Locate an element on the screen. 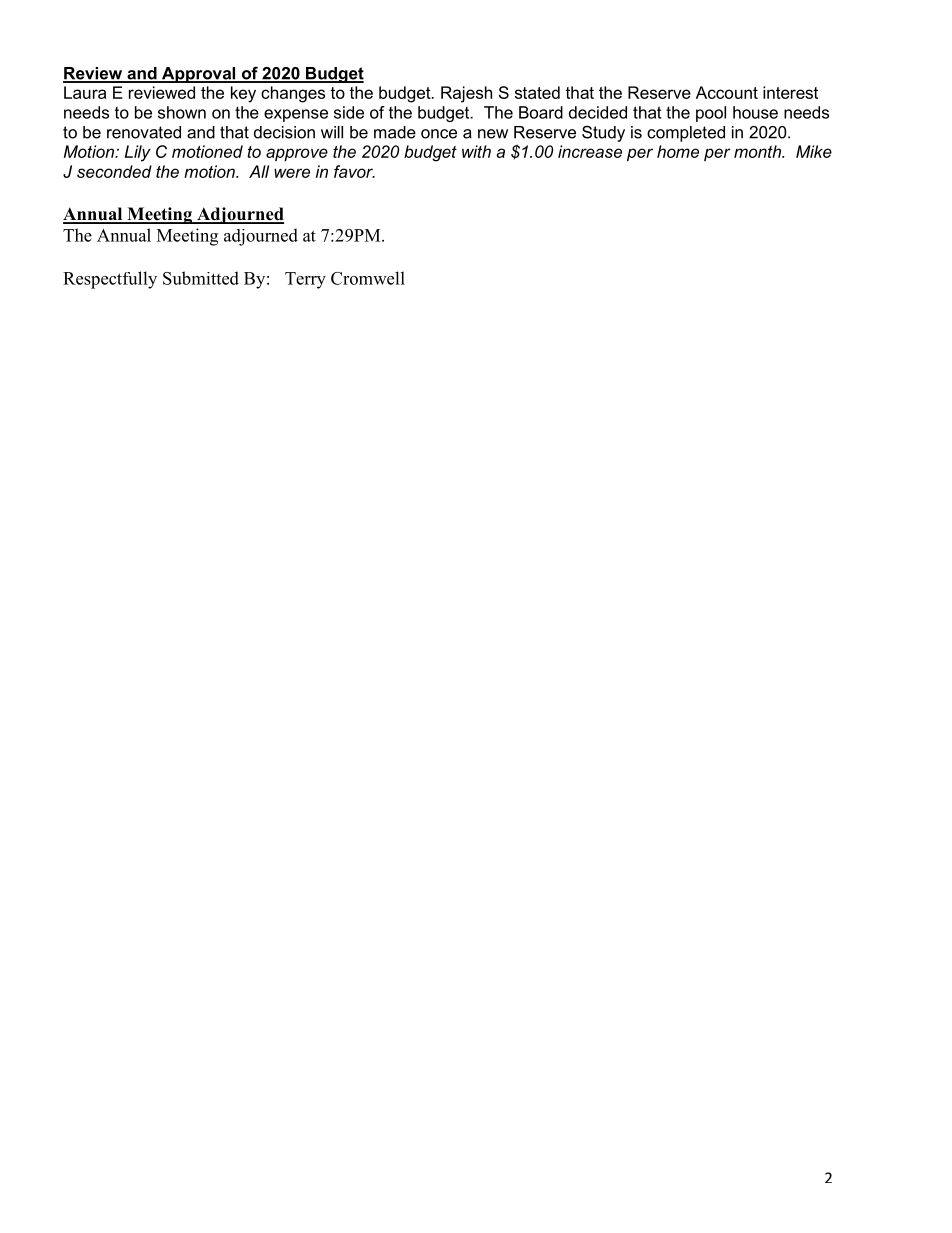 The height and width of the screenshot is (1233, 952). Cromwell is located at coordinates (368, 278).
